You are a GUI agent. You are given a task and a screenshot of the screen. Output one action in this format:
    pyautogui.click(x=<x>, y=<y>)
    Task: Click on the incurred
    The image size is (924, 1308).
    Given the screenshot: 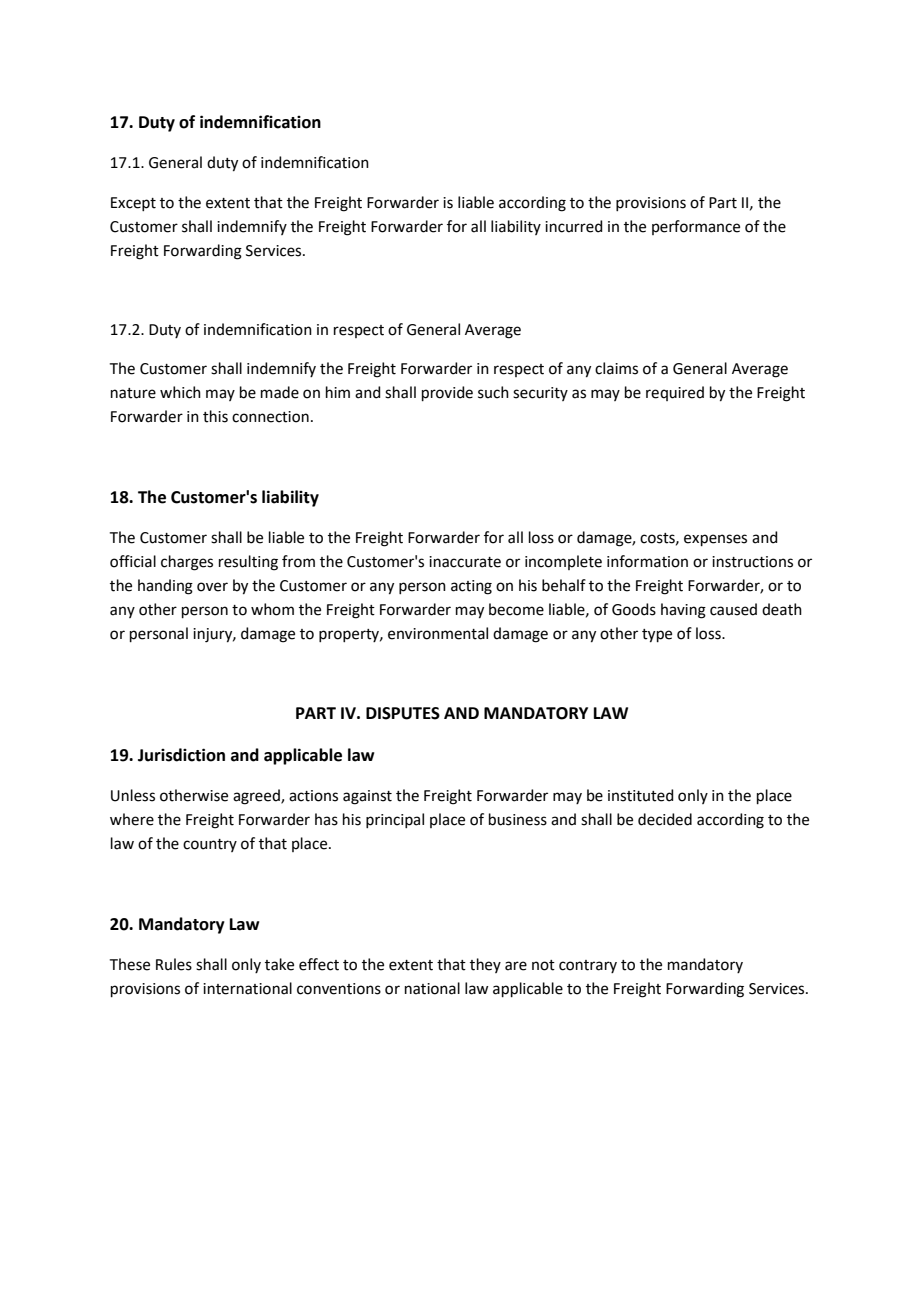 What is the action you would take?
    pyautogui.click(x=574, y=226)
